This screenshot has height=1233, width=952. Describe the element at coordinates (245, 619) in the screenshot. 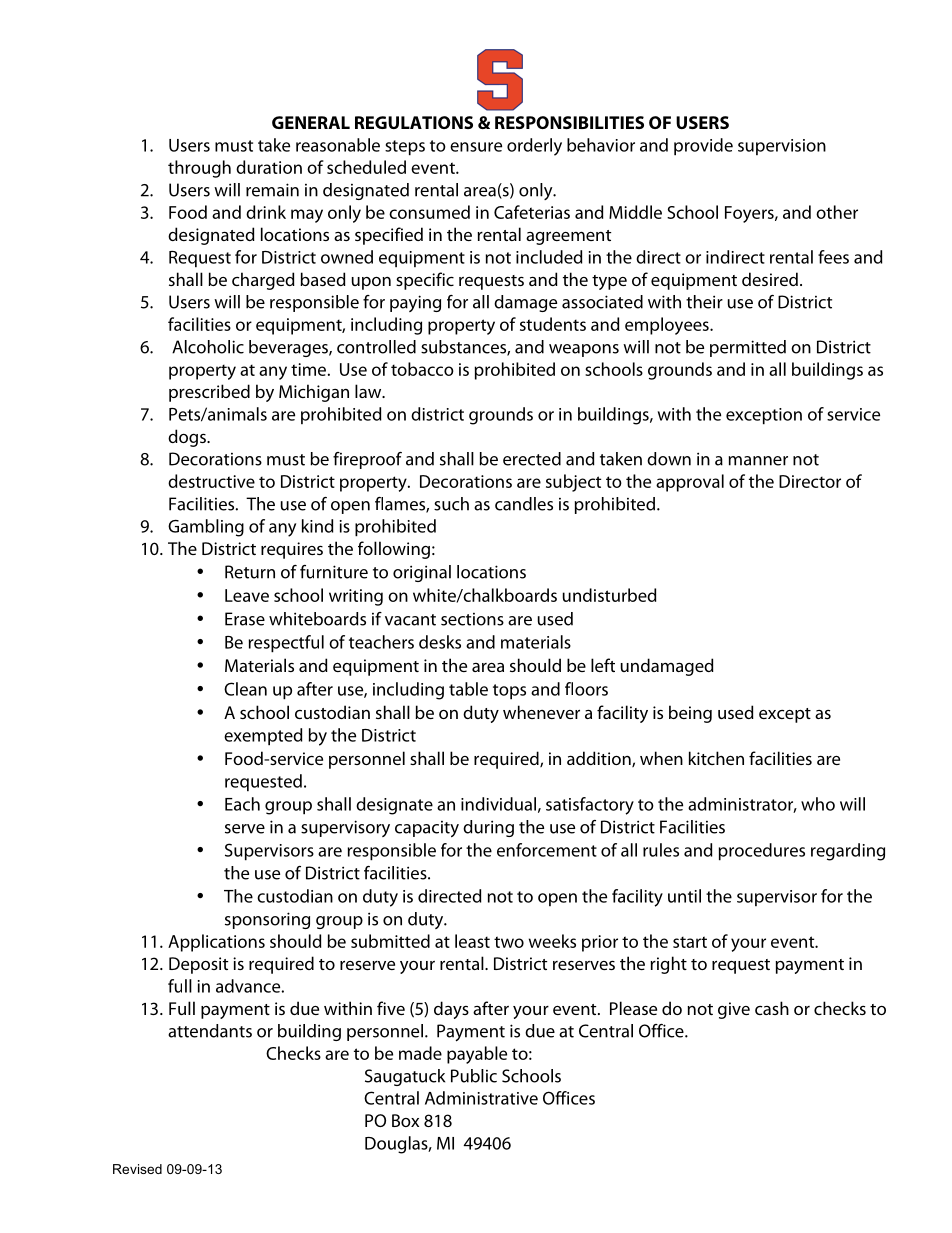

I see `Erase` at that location.
